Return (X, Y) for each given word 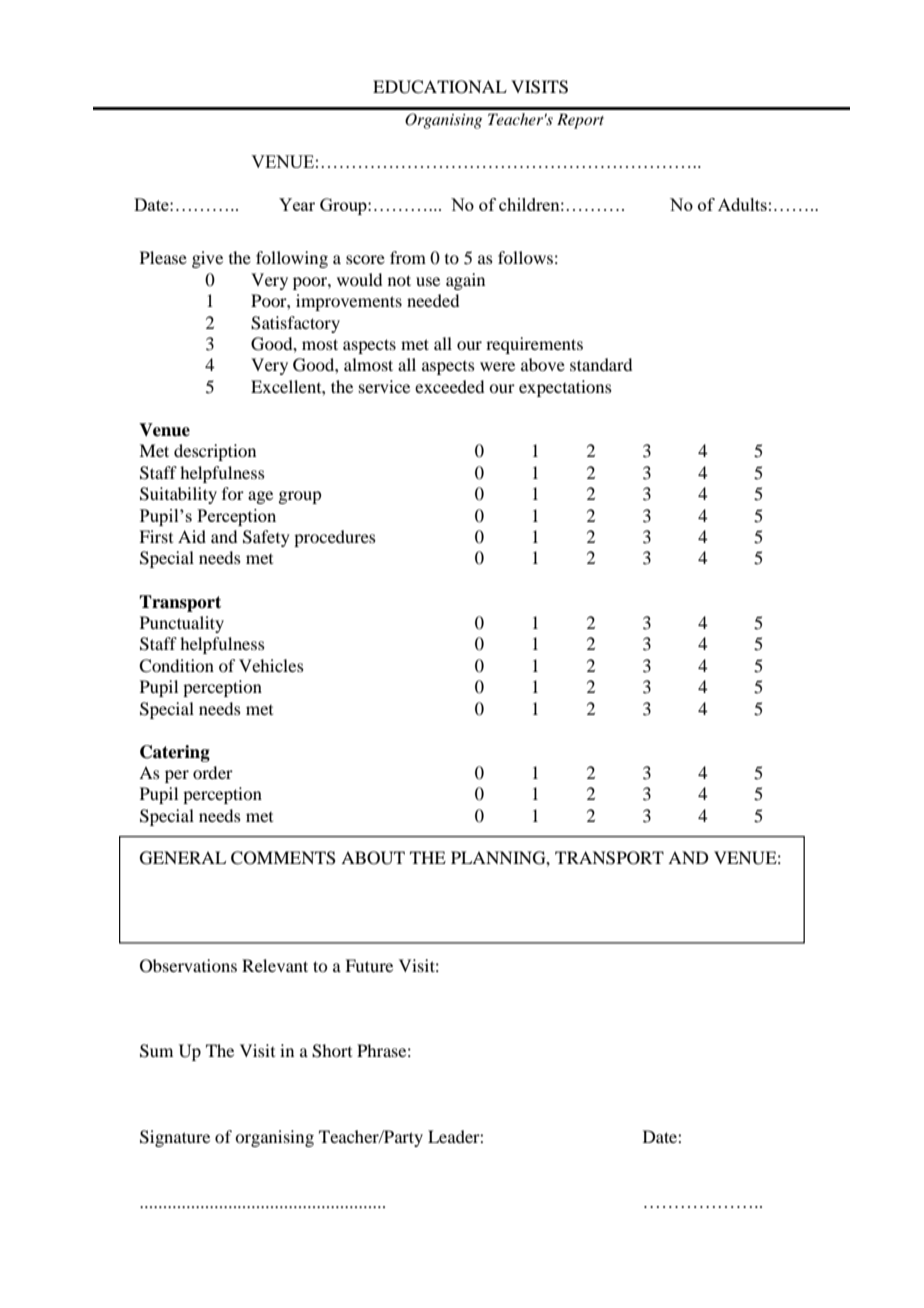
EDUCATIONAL (440, 87)
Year (297, 204)
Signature (175, 1138)
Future (369, 965)
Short (332, 1051)
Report (580, 121)
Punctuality (182, 624)
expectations (565, 388)
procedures (335, 538)
